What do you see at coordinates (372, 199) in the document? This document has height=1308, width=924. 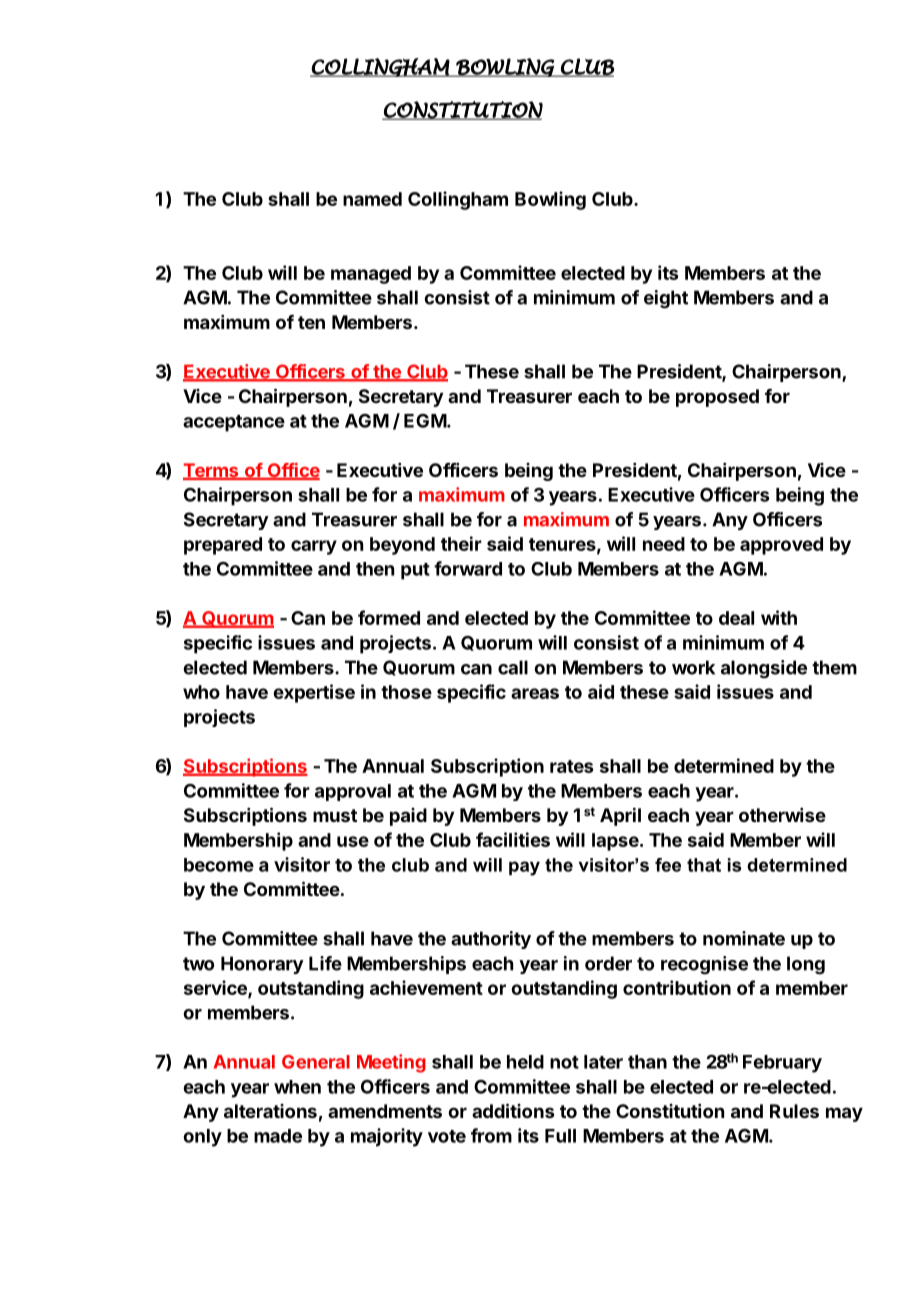 I see `named` at bounding box center [372, 199].
